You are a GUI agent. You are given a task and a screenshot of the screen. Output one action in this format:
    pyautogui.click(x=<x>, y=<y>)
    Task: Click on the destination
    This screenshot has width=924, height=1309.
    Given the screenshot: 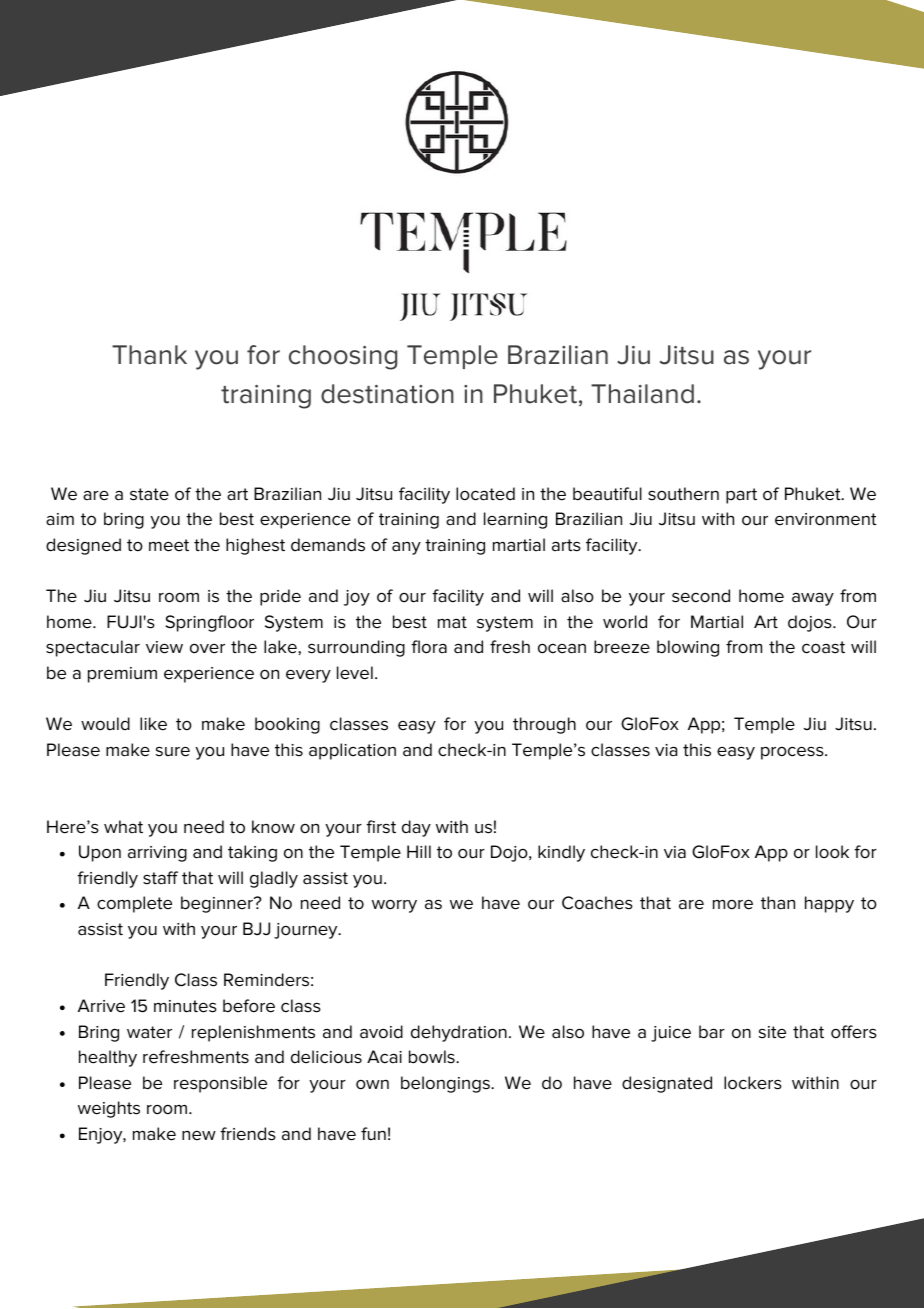 What is the action you would take?
    pyautogui.click(x=387, y=394)
